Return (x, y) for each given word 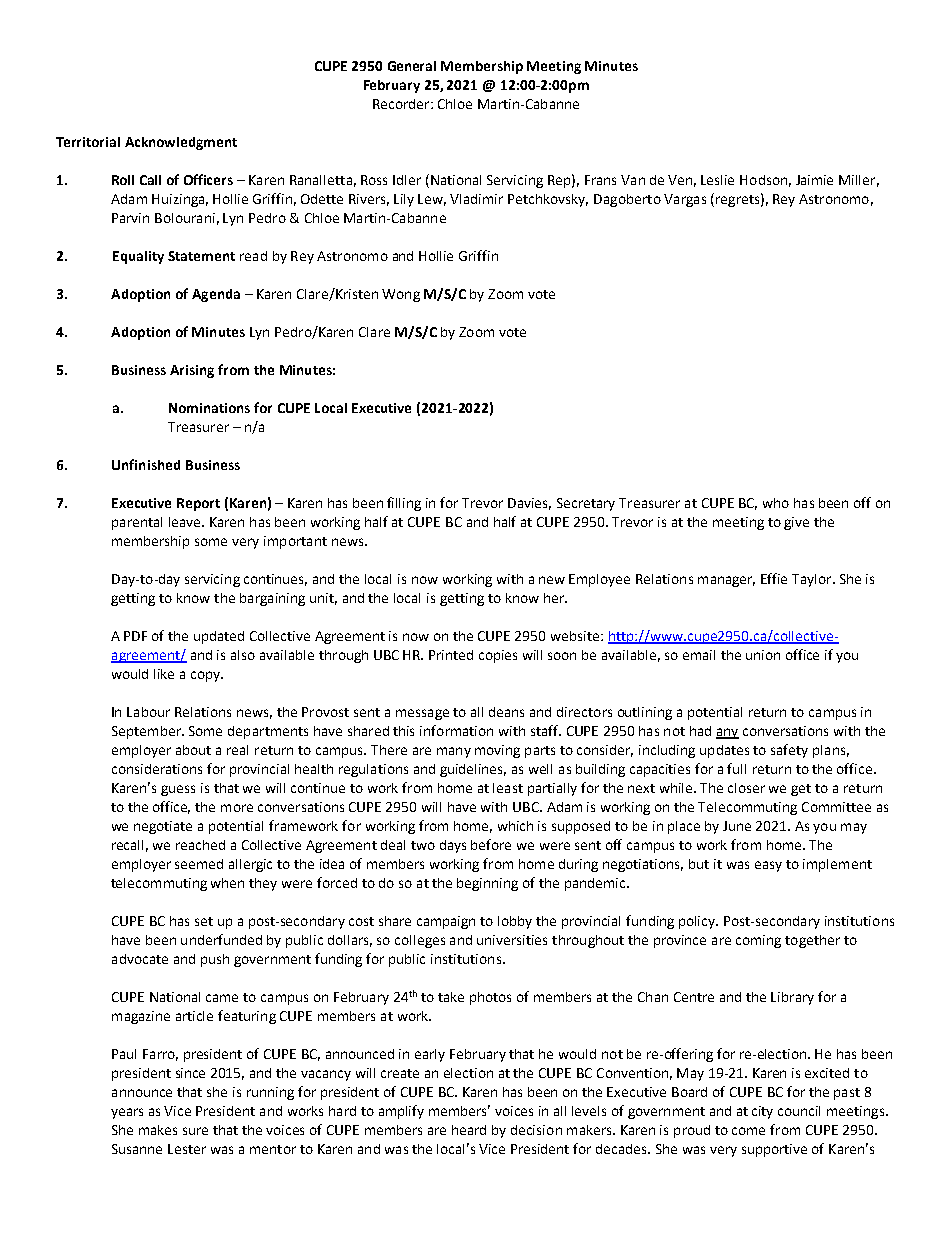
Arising (192, 371)
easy (768, 866)
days (453, 846)
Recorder (402, 104)
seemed (199, 864)
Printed (451, 655)
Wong (401, 295)
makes (158, 1130)
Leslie (717, 180)
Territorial (88, 142)
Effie (774, 578)
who (776, 503)
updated (219, 637)
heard (469, 1130)
